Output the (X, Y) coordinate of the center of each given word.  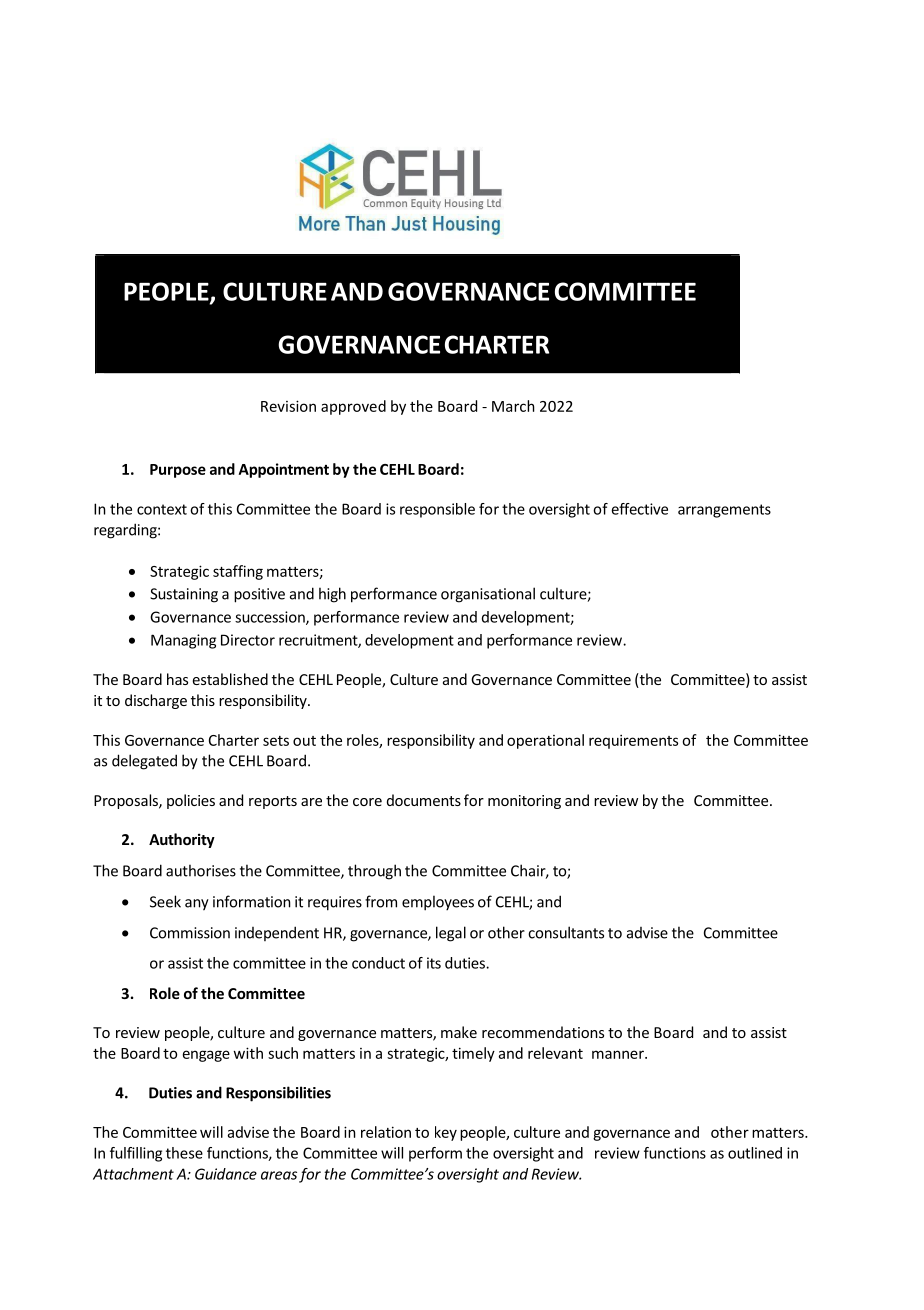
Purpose (178, 471)
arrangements (724, 511)
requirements (633, 741)
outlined (755, 1153)
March (513, 406)
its (434, 963)
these (184, 1153)
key (446, 1133)
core (367, 802)
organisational (488, 595)
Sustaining (184, 595)
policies (191, 801)
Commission (190, 933)
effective (639, 509)
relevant (555, 1053)
